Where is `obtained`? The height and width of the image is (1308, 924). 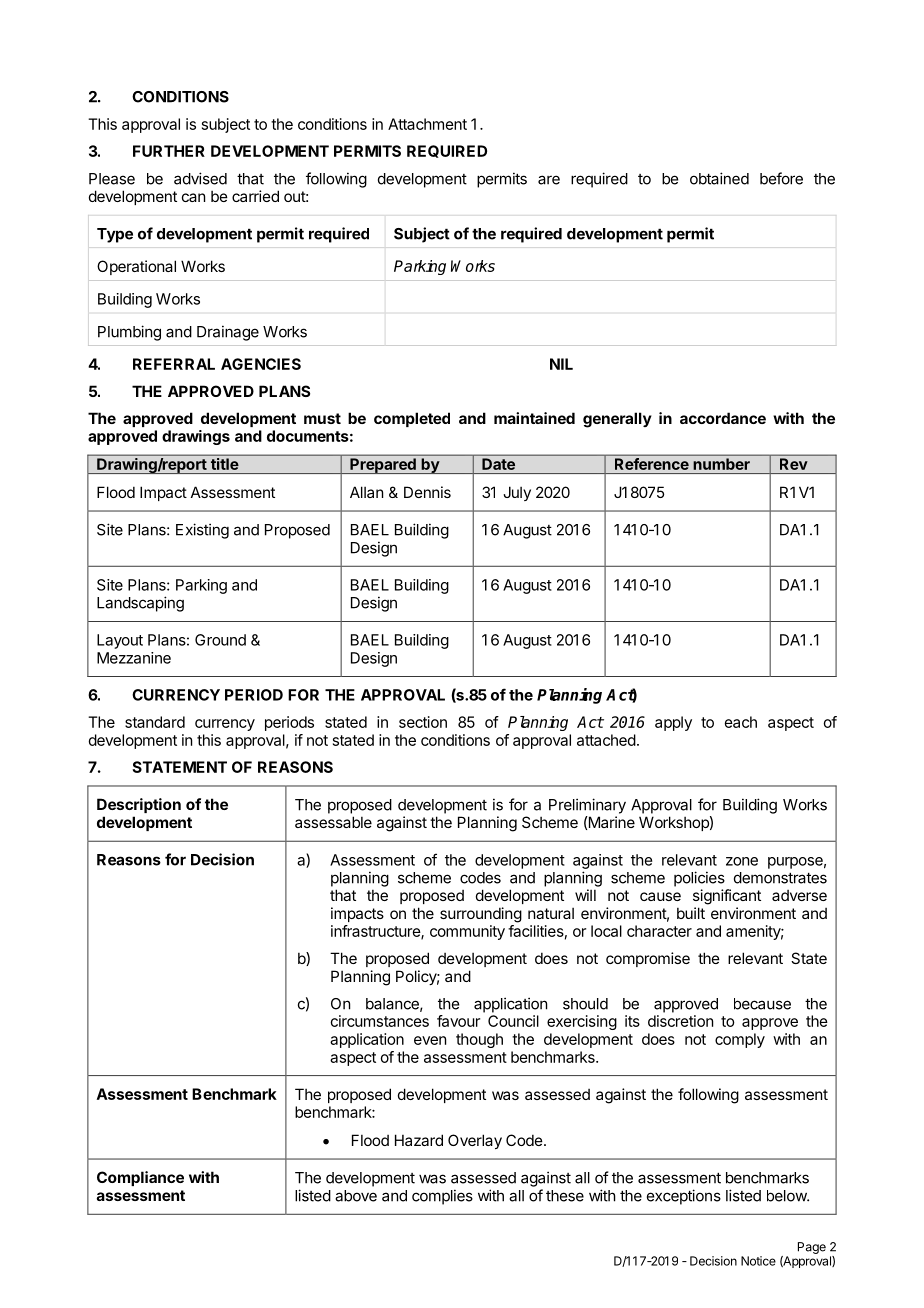
obtained is located at coordinates (719, 178).
